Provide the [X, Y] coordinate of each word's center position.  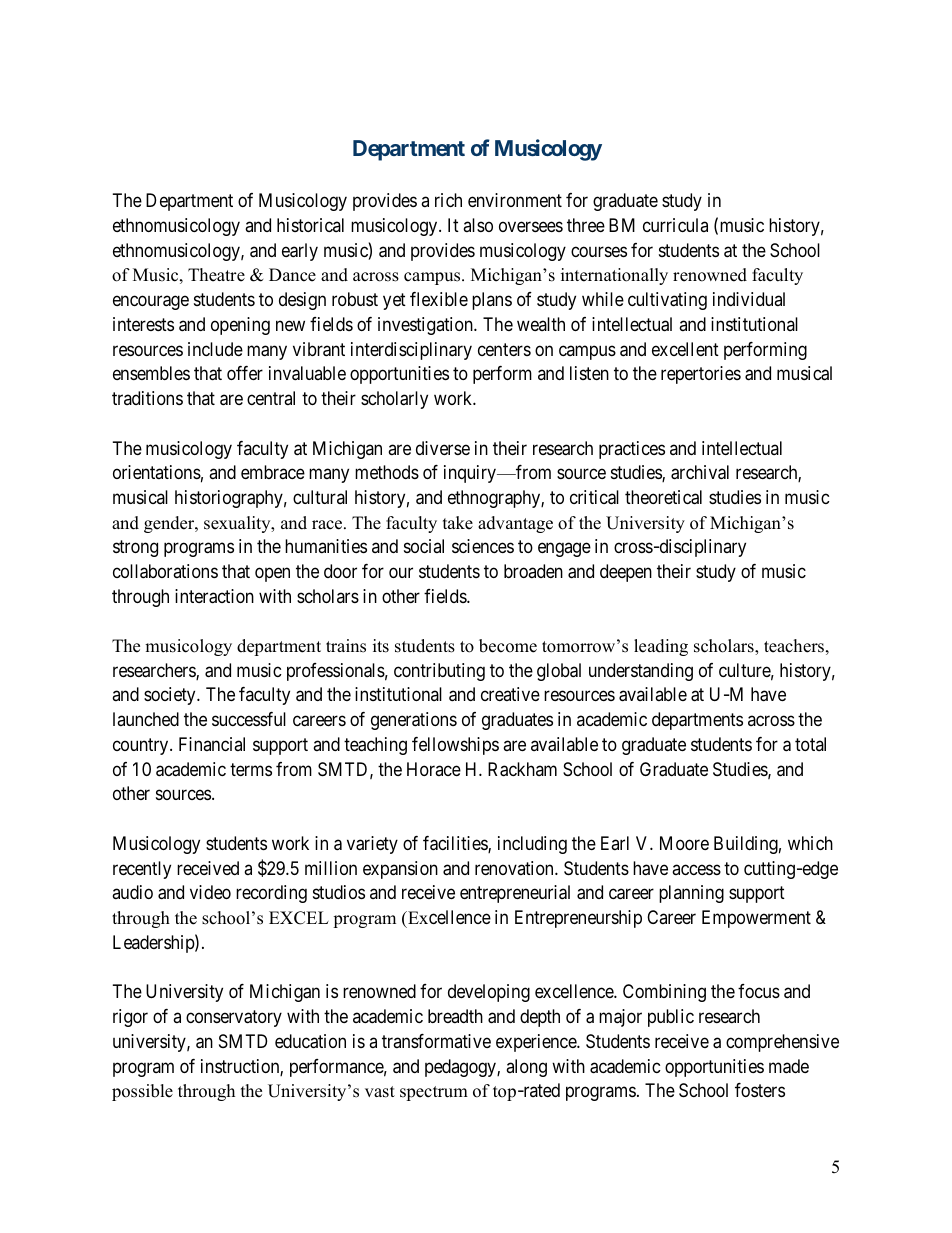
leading [661, 647]
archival [700, 472]
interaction [214, 596]
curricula [675, 225]
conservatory [234, 1018]
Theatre [216, 275]
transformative [436, 1041]
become [508, 646]
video [210, 892]
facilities [456, 844]
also [478, 225]
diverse [443, 448]
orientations [157, 472]
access [696, 869]
